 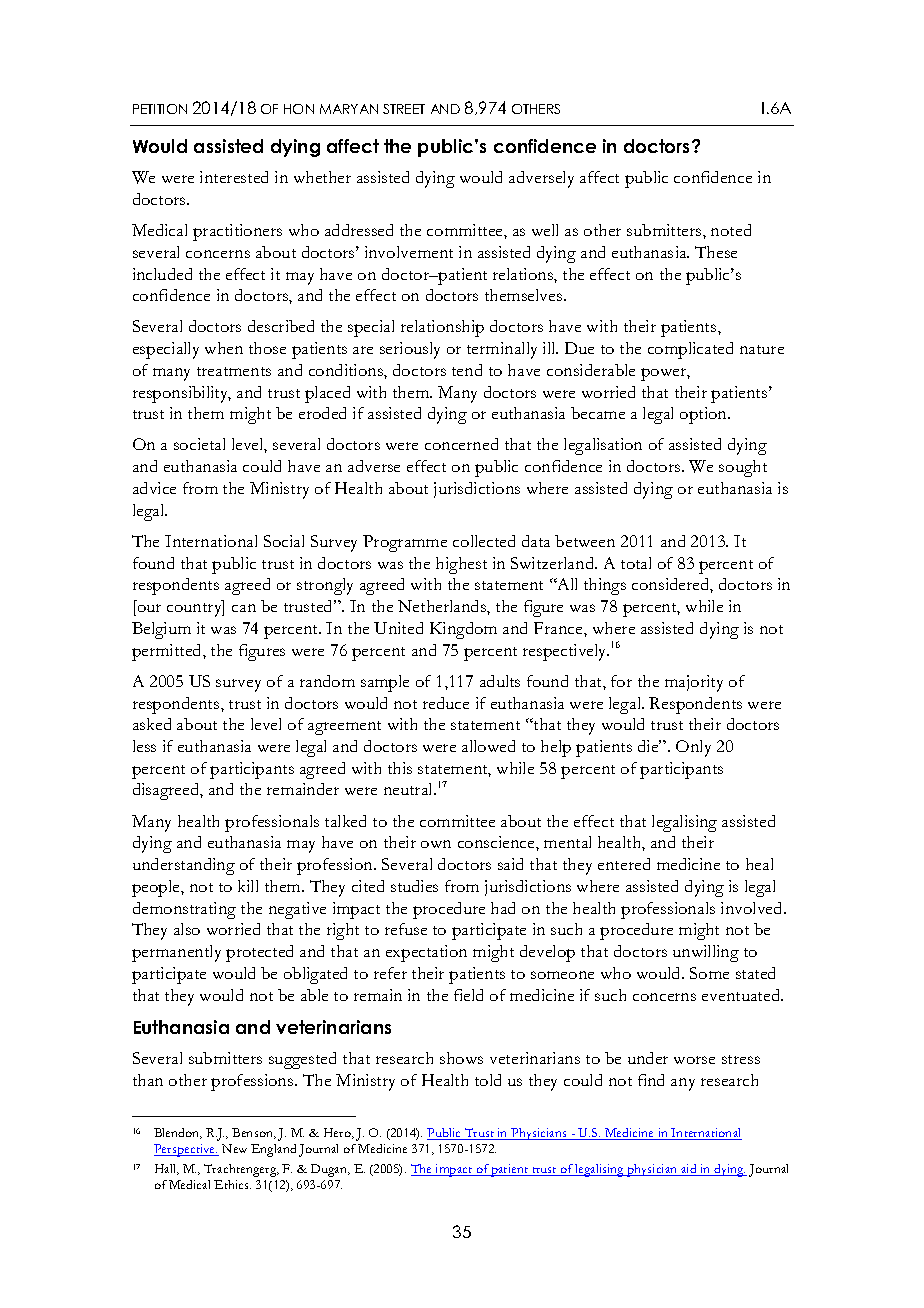 What do you see at coordinates (404, 109) in the page?
I see `STREET` at bounding box center [404, 109].
